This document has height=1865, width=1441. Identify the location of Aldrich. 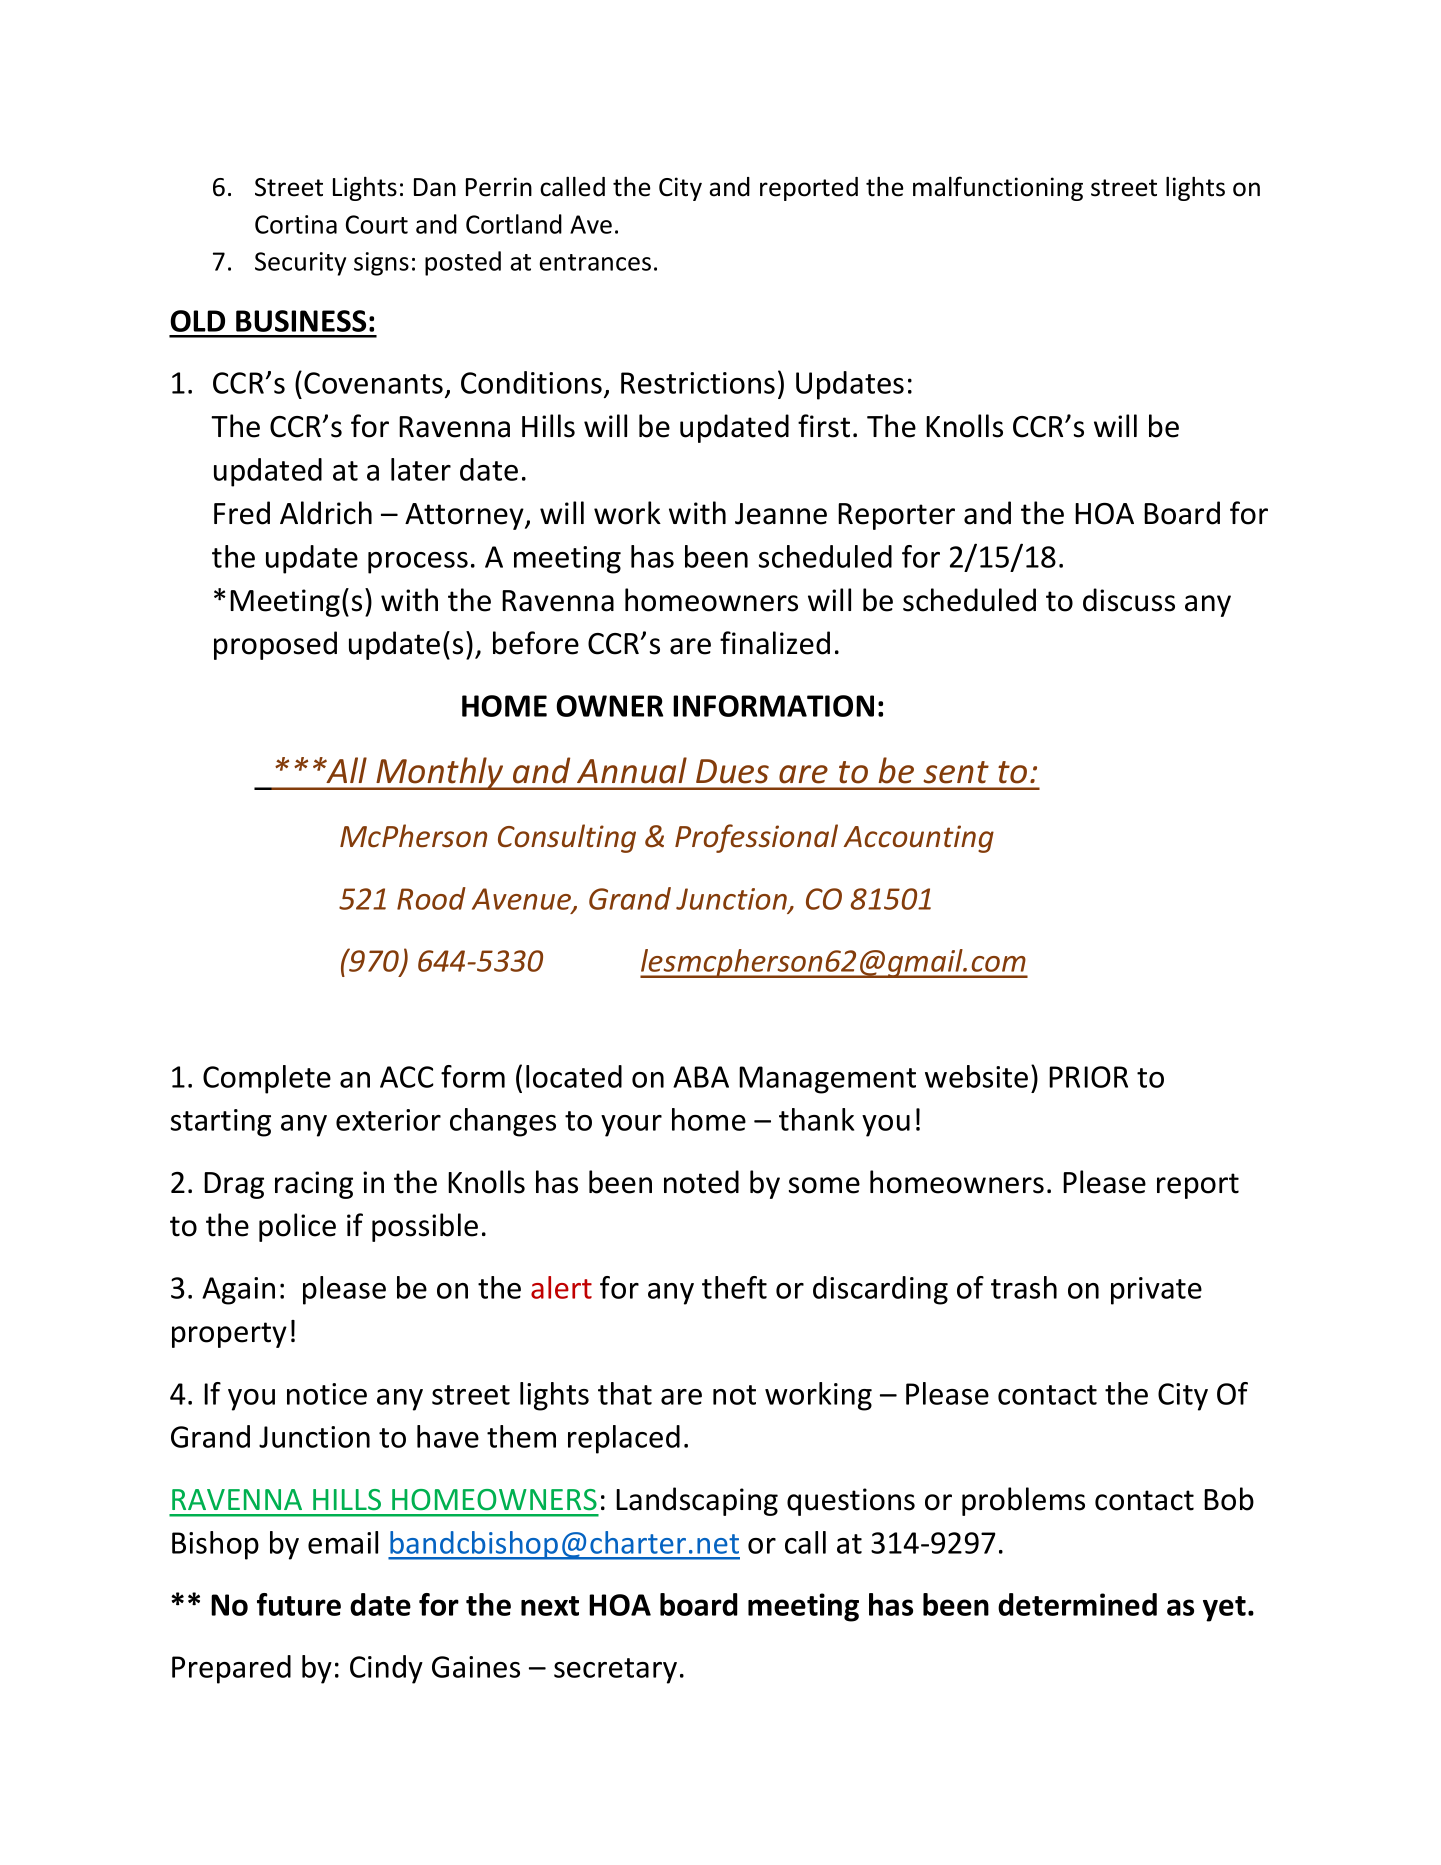
(326, 513).
